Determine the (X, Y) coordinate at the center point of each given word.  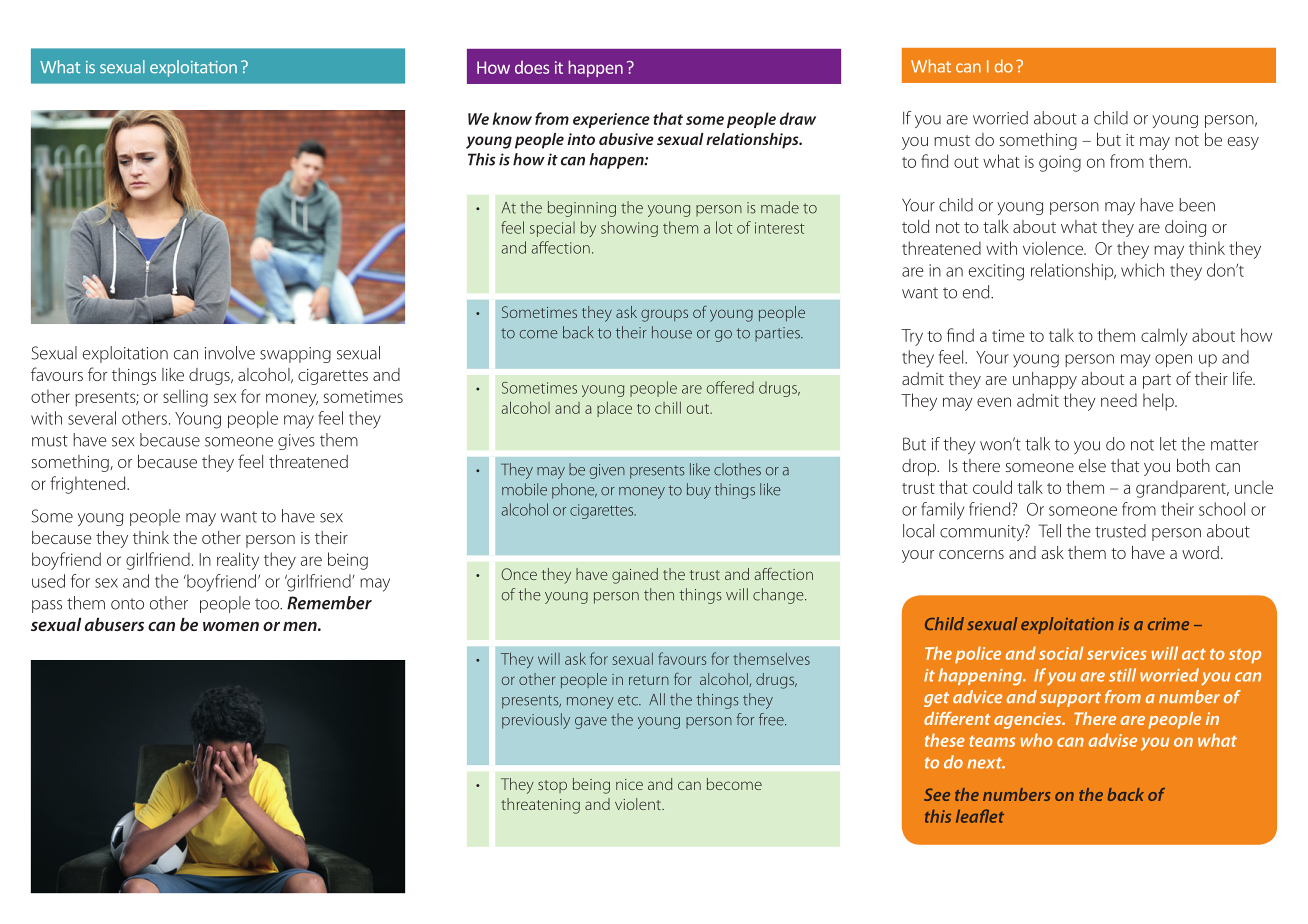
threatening (540, 806)
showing (629, 229)
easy (1243, 143)
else (1092, 465)
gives (296, 442)
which (1142, 270)
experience (611, 120)
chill (668, 408)
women (231, 626)
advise (1112, 740)
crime (1168, 624)
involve (230, 353)
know (512, 118)
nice (629, 784)
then (659, 594)
